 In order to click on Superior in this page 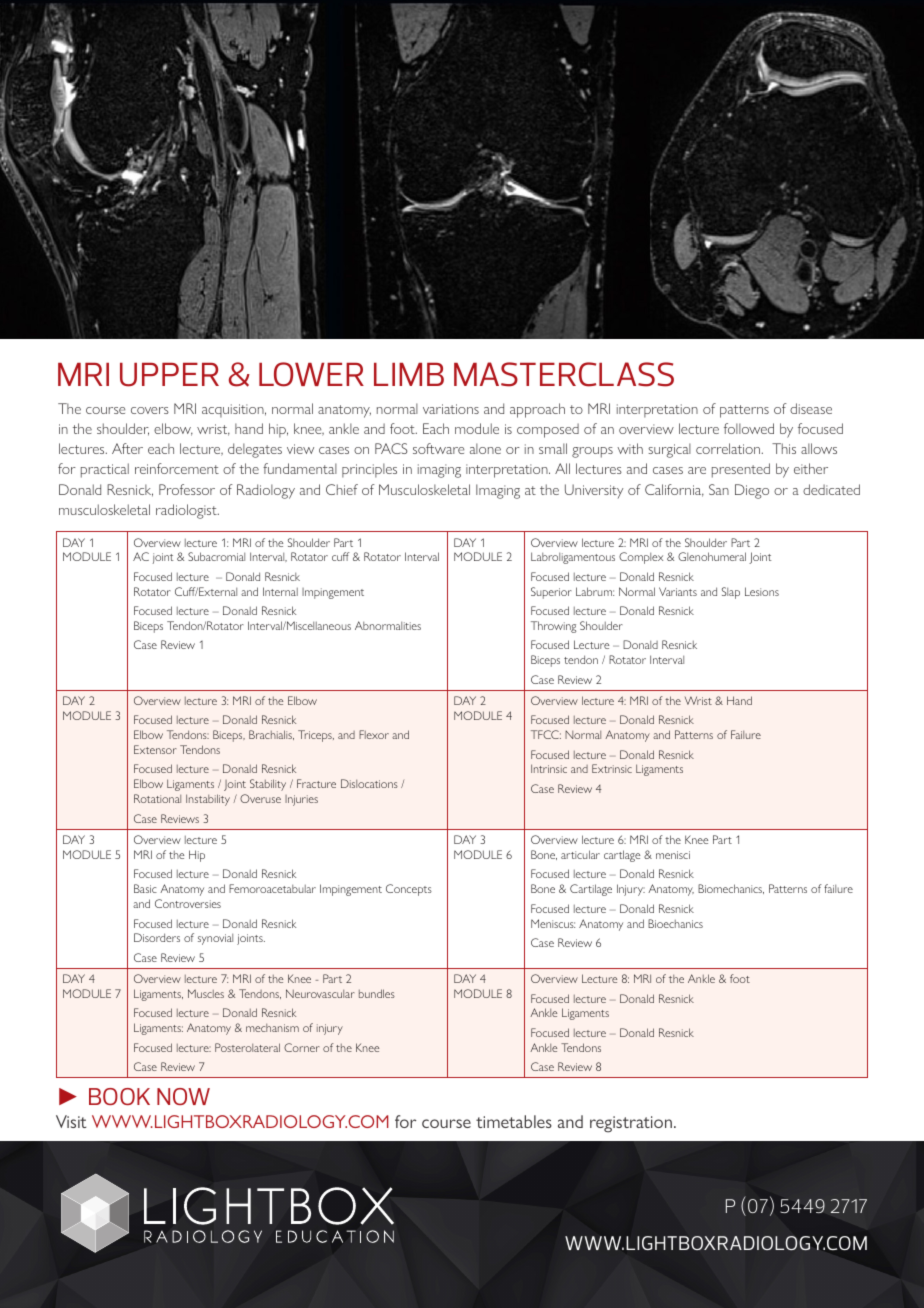, I will do `click(551, 593)`.
